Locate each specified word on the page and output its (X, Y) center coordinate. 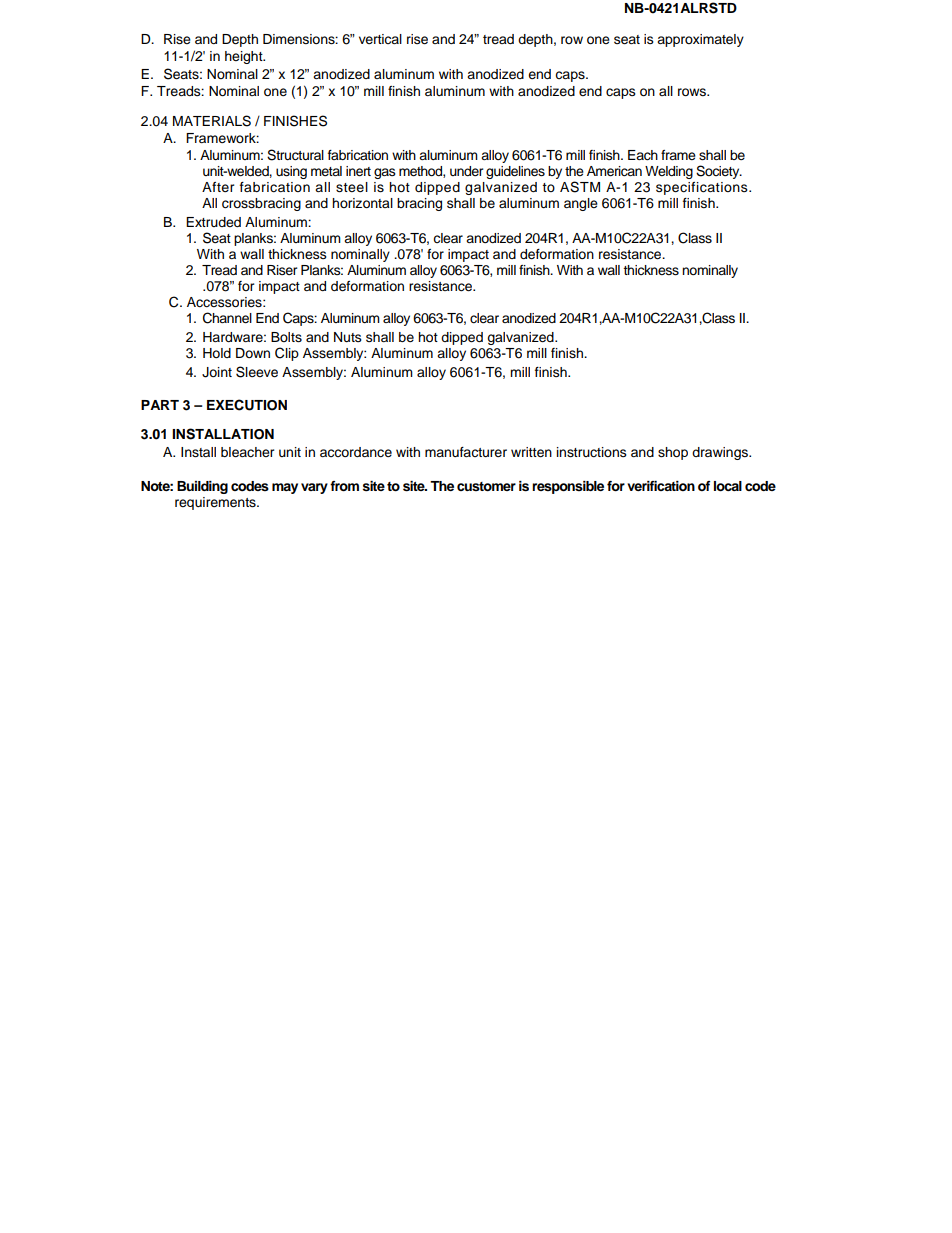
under (467, 171)
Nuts (348, 337)
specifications (703, 188)
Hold (217, 353)
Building (202, 487)
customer (486, 486)
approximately (700, 40)
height (245, 57)
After (218, 187)
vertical (380, 39)
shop (673, 453)
